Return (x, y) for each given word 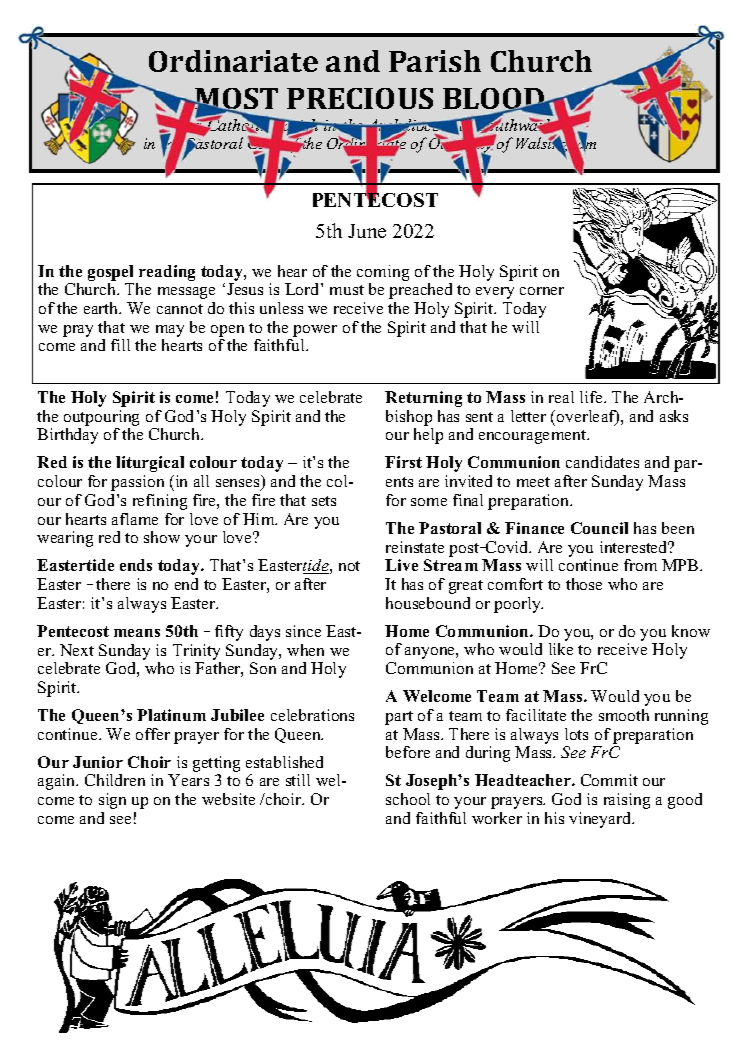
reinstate (415, 547)
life (592, 397)
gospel (110, 273)
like (561, 649)
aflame (135, 519)
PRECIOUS (360, 98)
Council (599, 528)
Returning (423, 399)
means (137, 633)
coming (383, 273)
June (367, 231)
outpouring (101, 418)
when (305, 650)
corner (542, 291)
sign (112, 801)
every (495, 293)
